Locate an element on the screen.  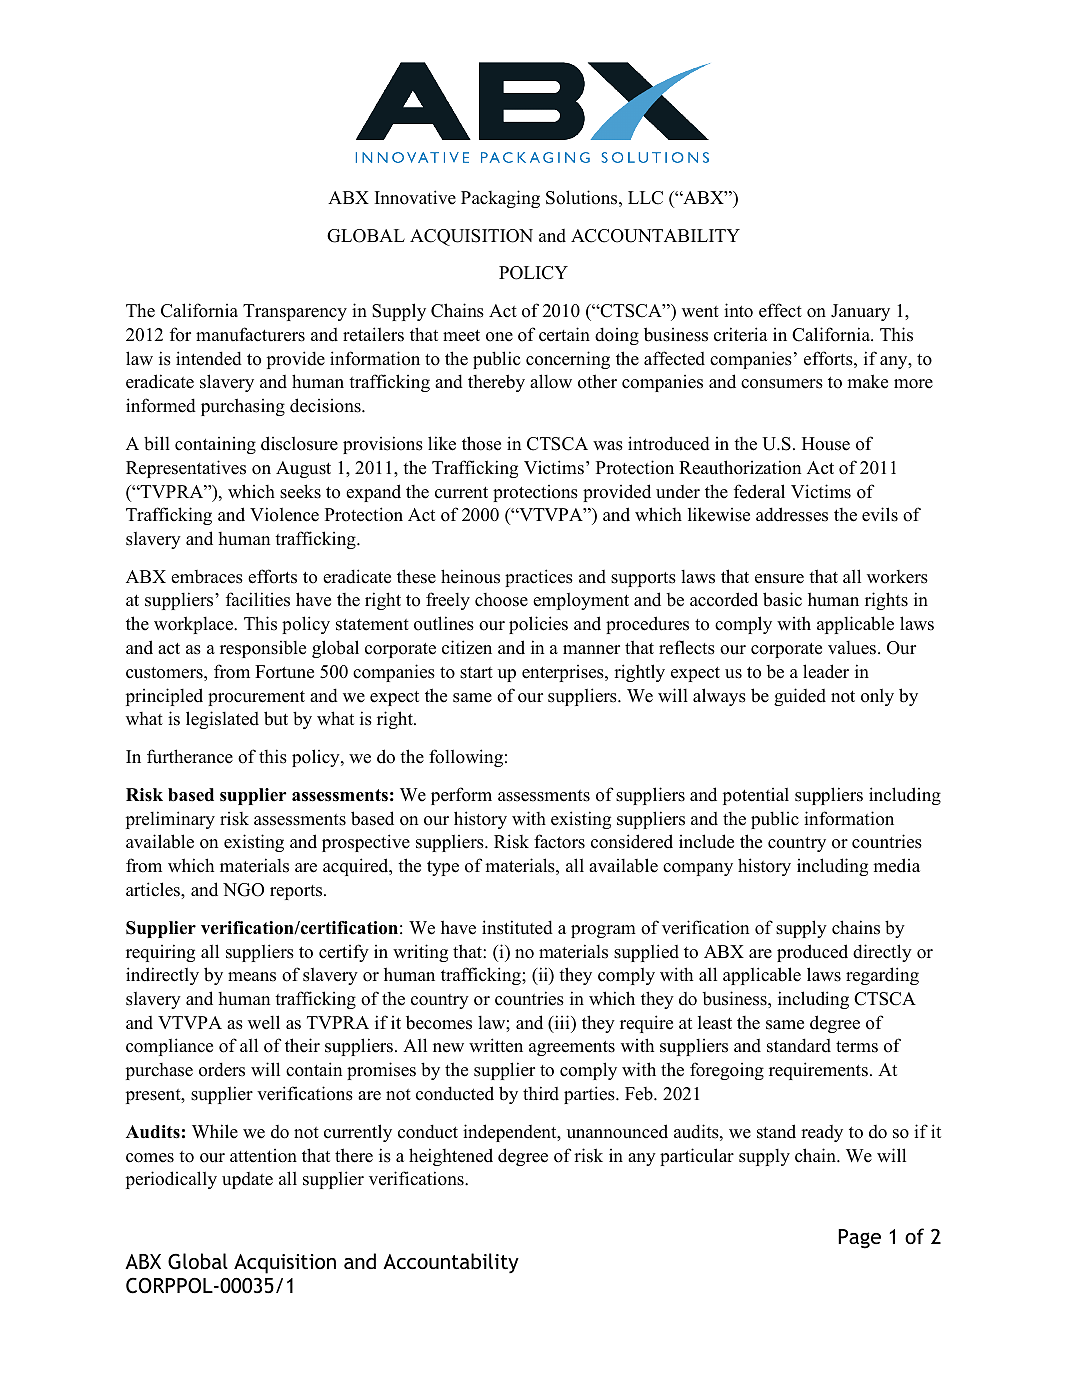
those is located at coordinates (481, 443).
